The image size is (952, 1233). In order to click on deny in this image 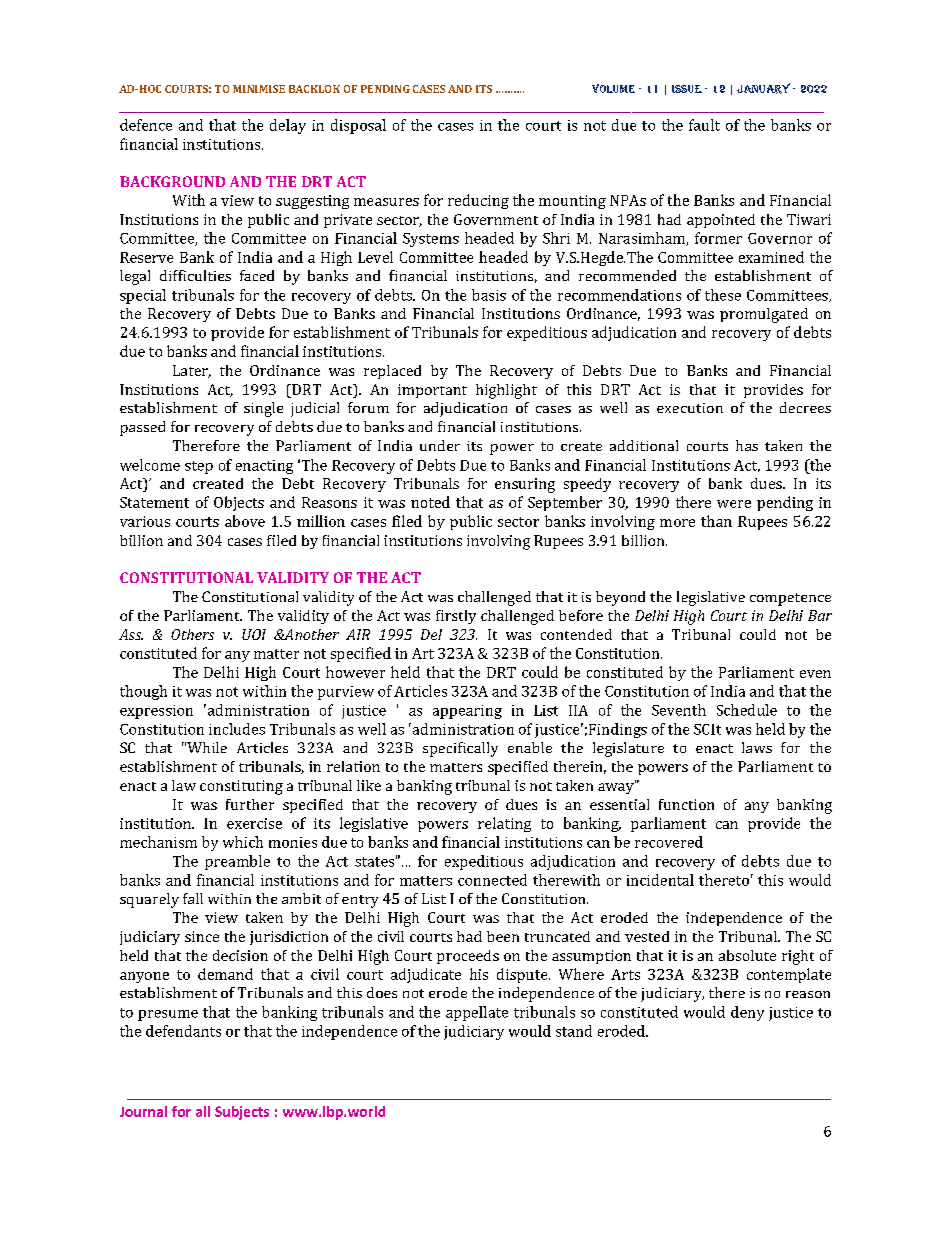, I will do `click(747, 1013)`.
